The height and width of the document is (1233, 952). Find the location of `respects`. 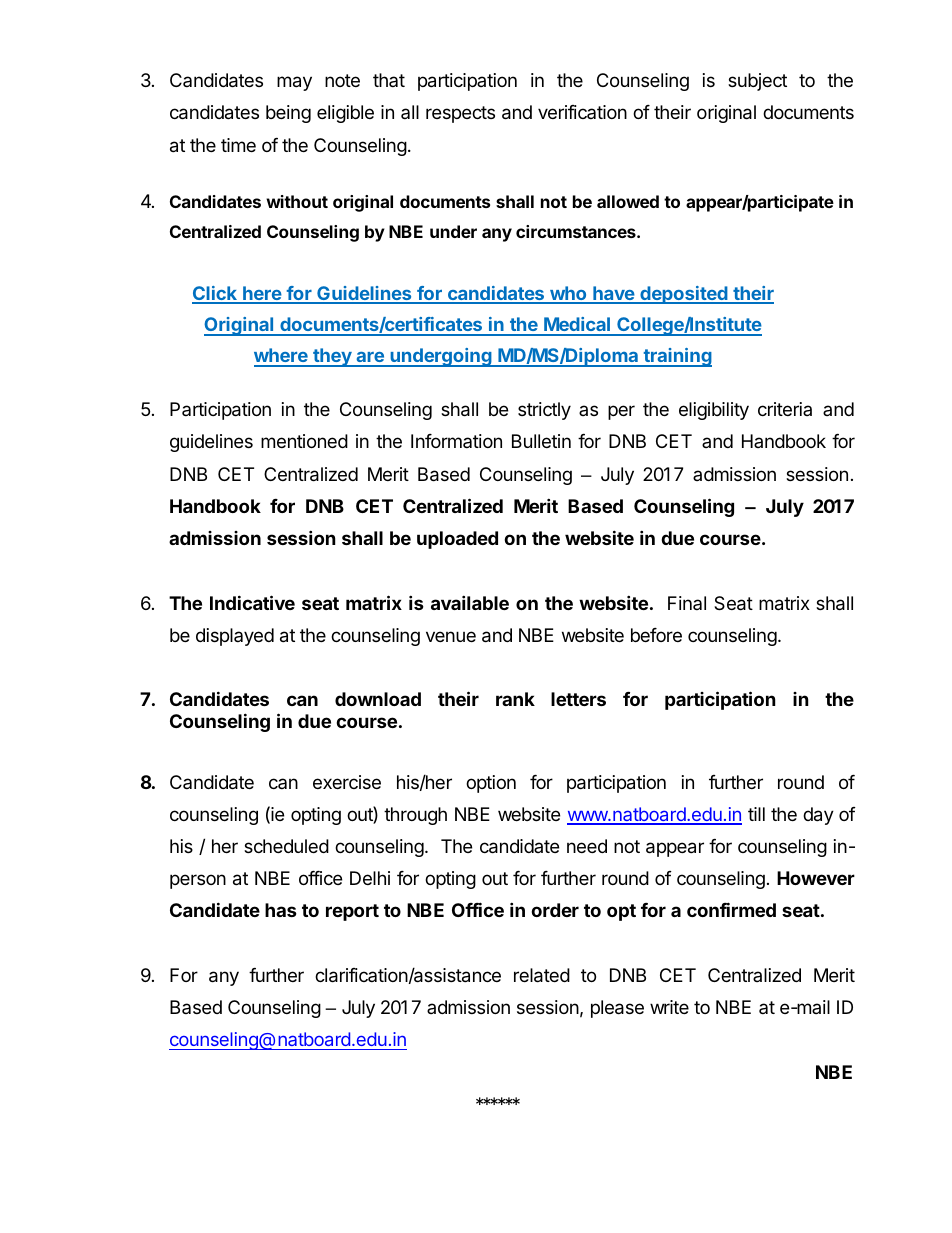

respects is located at coordinates (460, 114).
